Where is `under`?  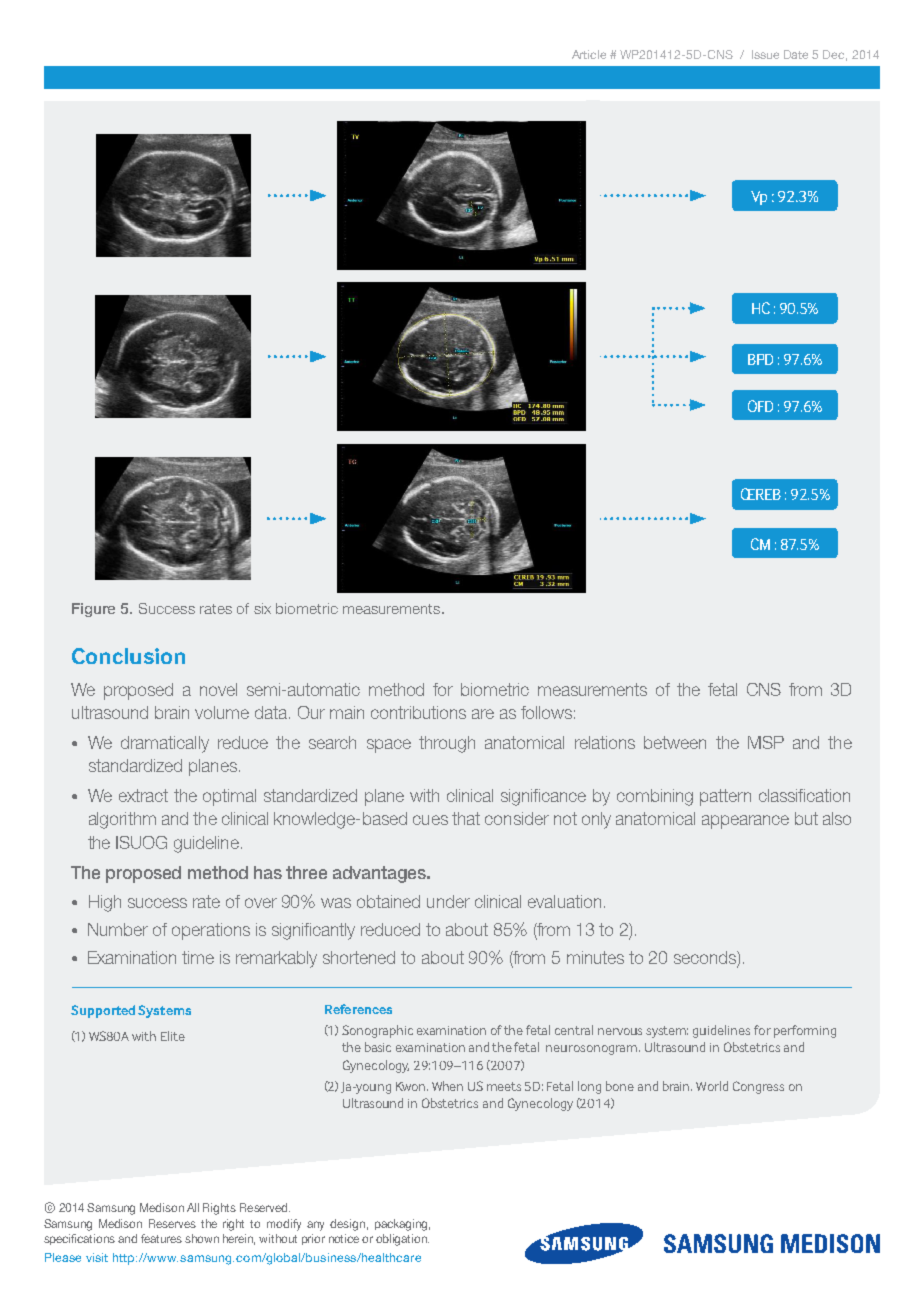 under is located at coordinates (448, 901).
